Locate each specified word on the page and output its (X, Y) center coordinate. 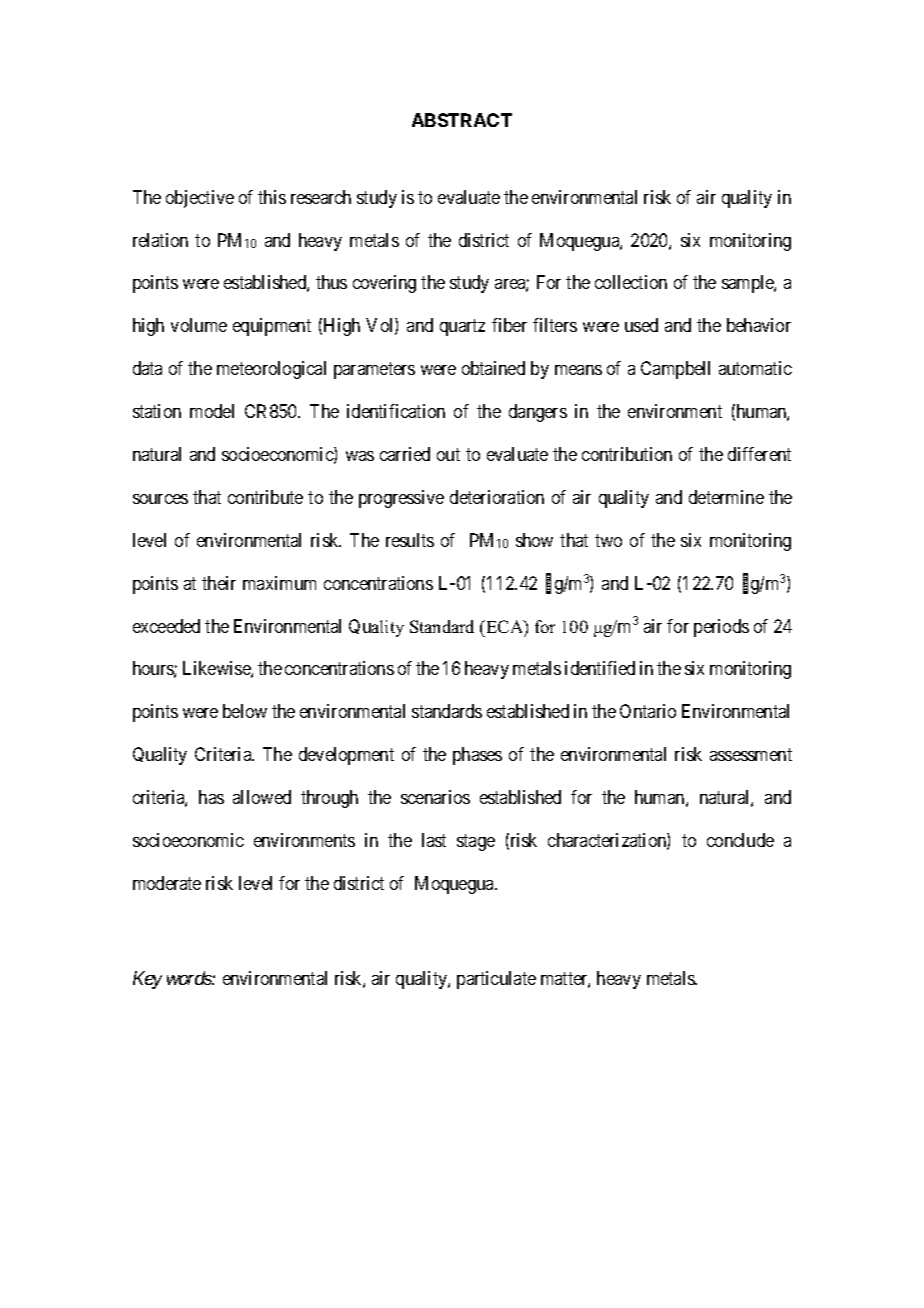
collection (631, 282)
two (608, 540)
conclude (740, 840)
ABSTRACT (462, 120)
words (190, 978)
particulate (496, 980)
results (410, 540)
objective (200, 199)
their (219, 583)
